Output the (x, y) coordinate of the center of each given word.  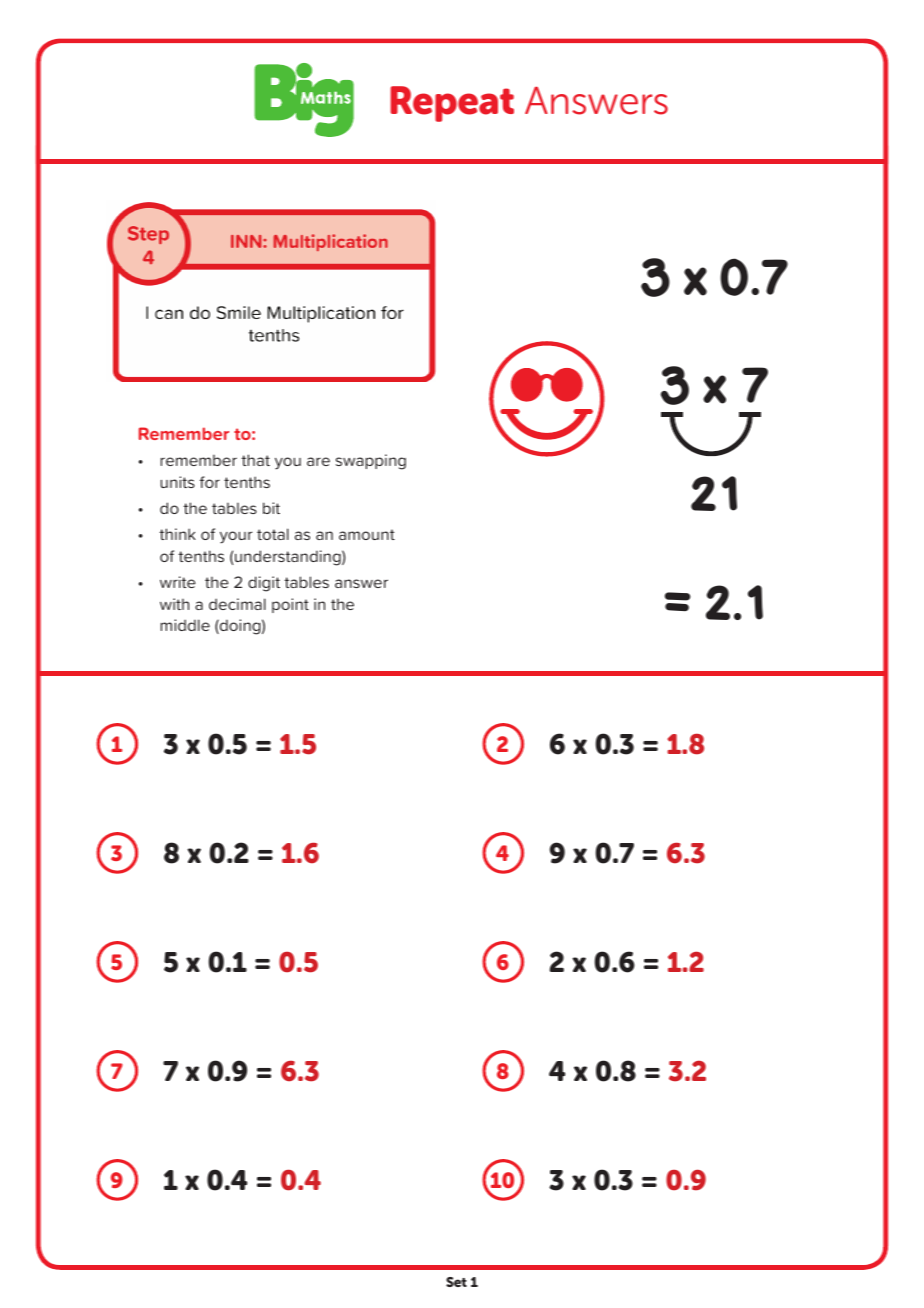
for (210, 482)
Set (456, 1282)
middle (185, 625)
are (318, 461)
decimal (237, 604)
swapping (371, 462)
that (255, 460)
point (290, 605)
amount (367, 534)
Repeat (452, 104)
